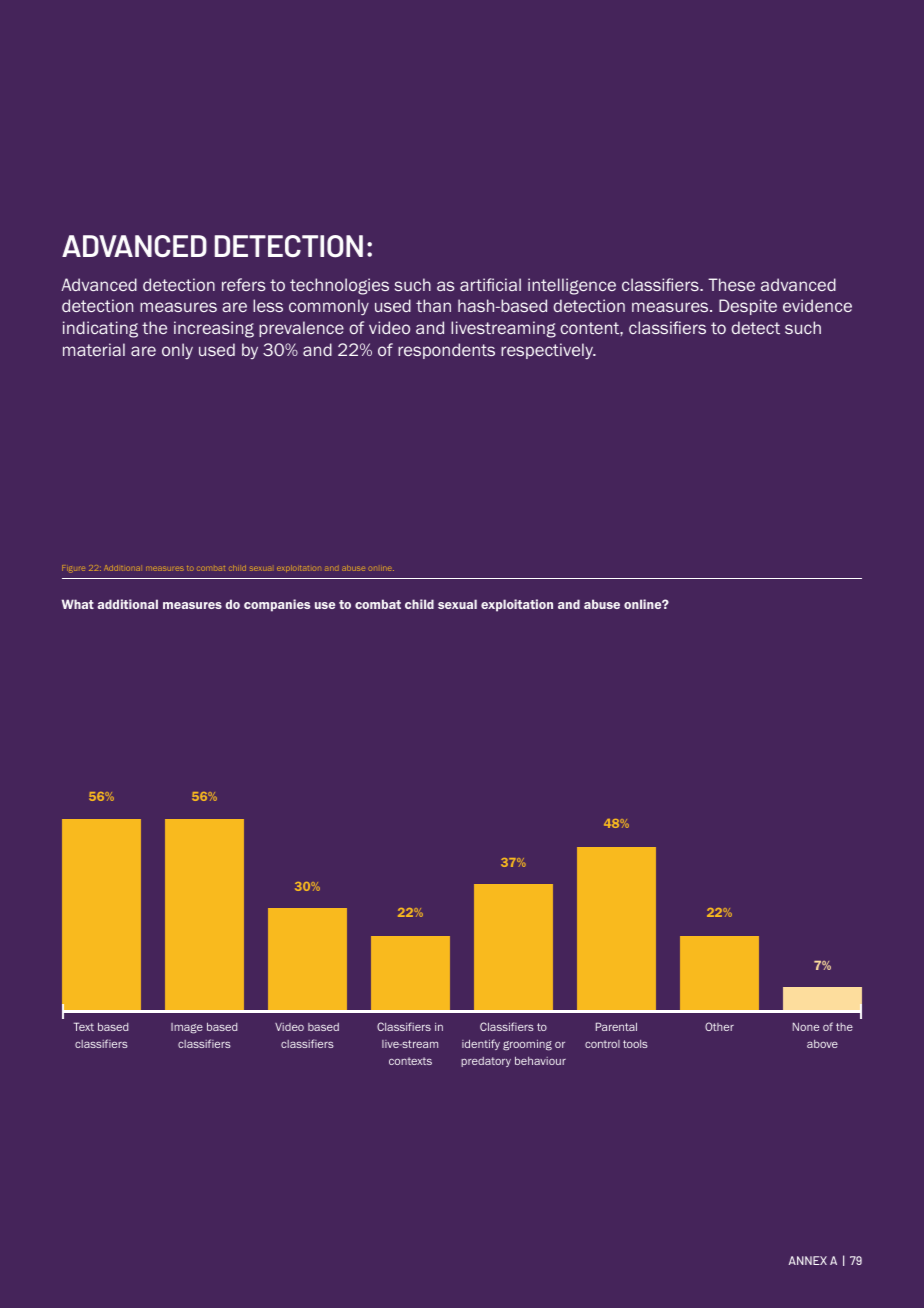 The height and width of the screenshot is (1308, 924). Describe the element at coordinates (540, 1061) in the screenshot. I see `behaviour` at that location.
